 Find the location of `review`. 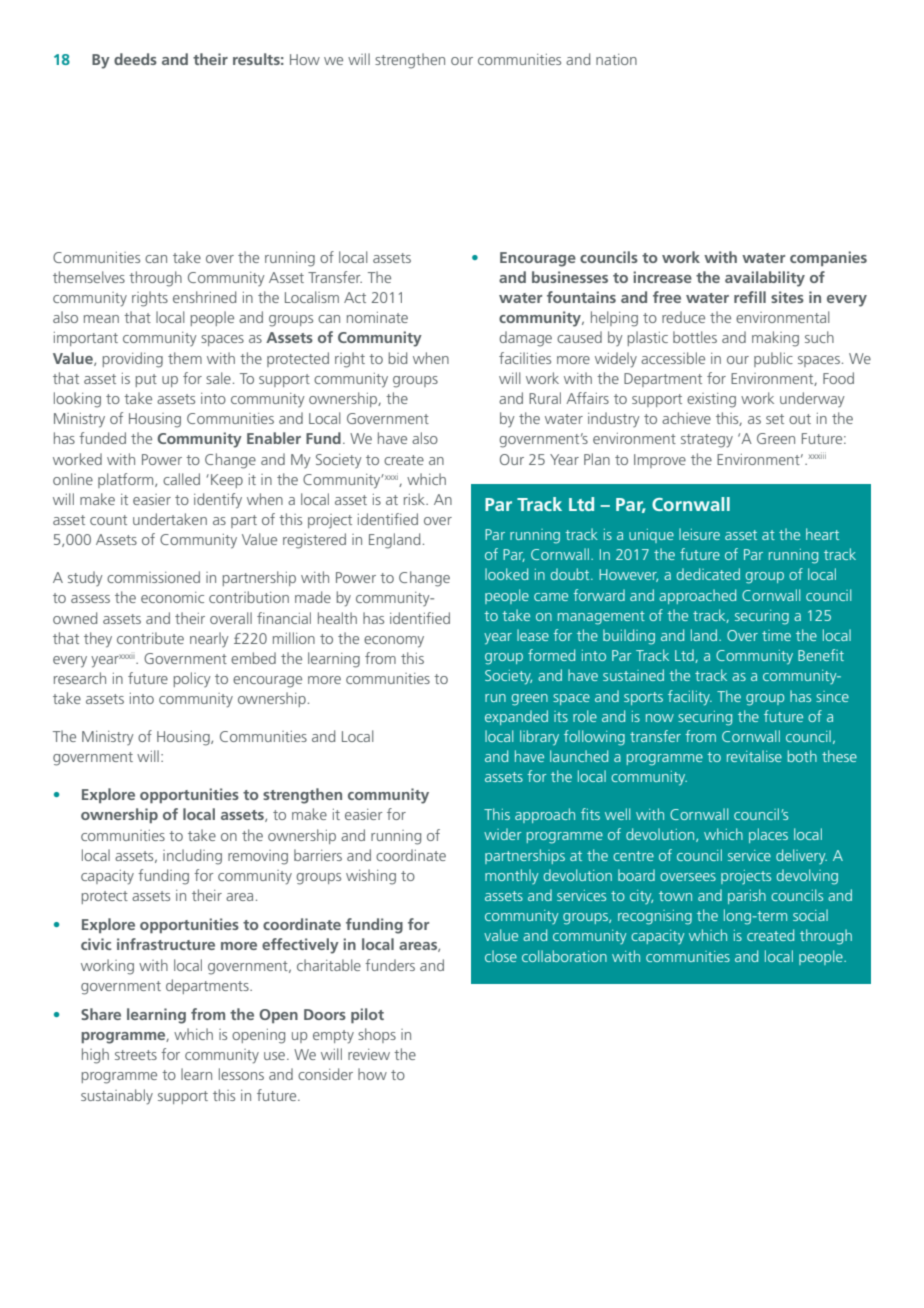

review is located at coordinates (369, 1054).
